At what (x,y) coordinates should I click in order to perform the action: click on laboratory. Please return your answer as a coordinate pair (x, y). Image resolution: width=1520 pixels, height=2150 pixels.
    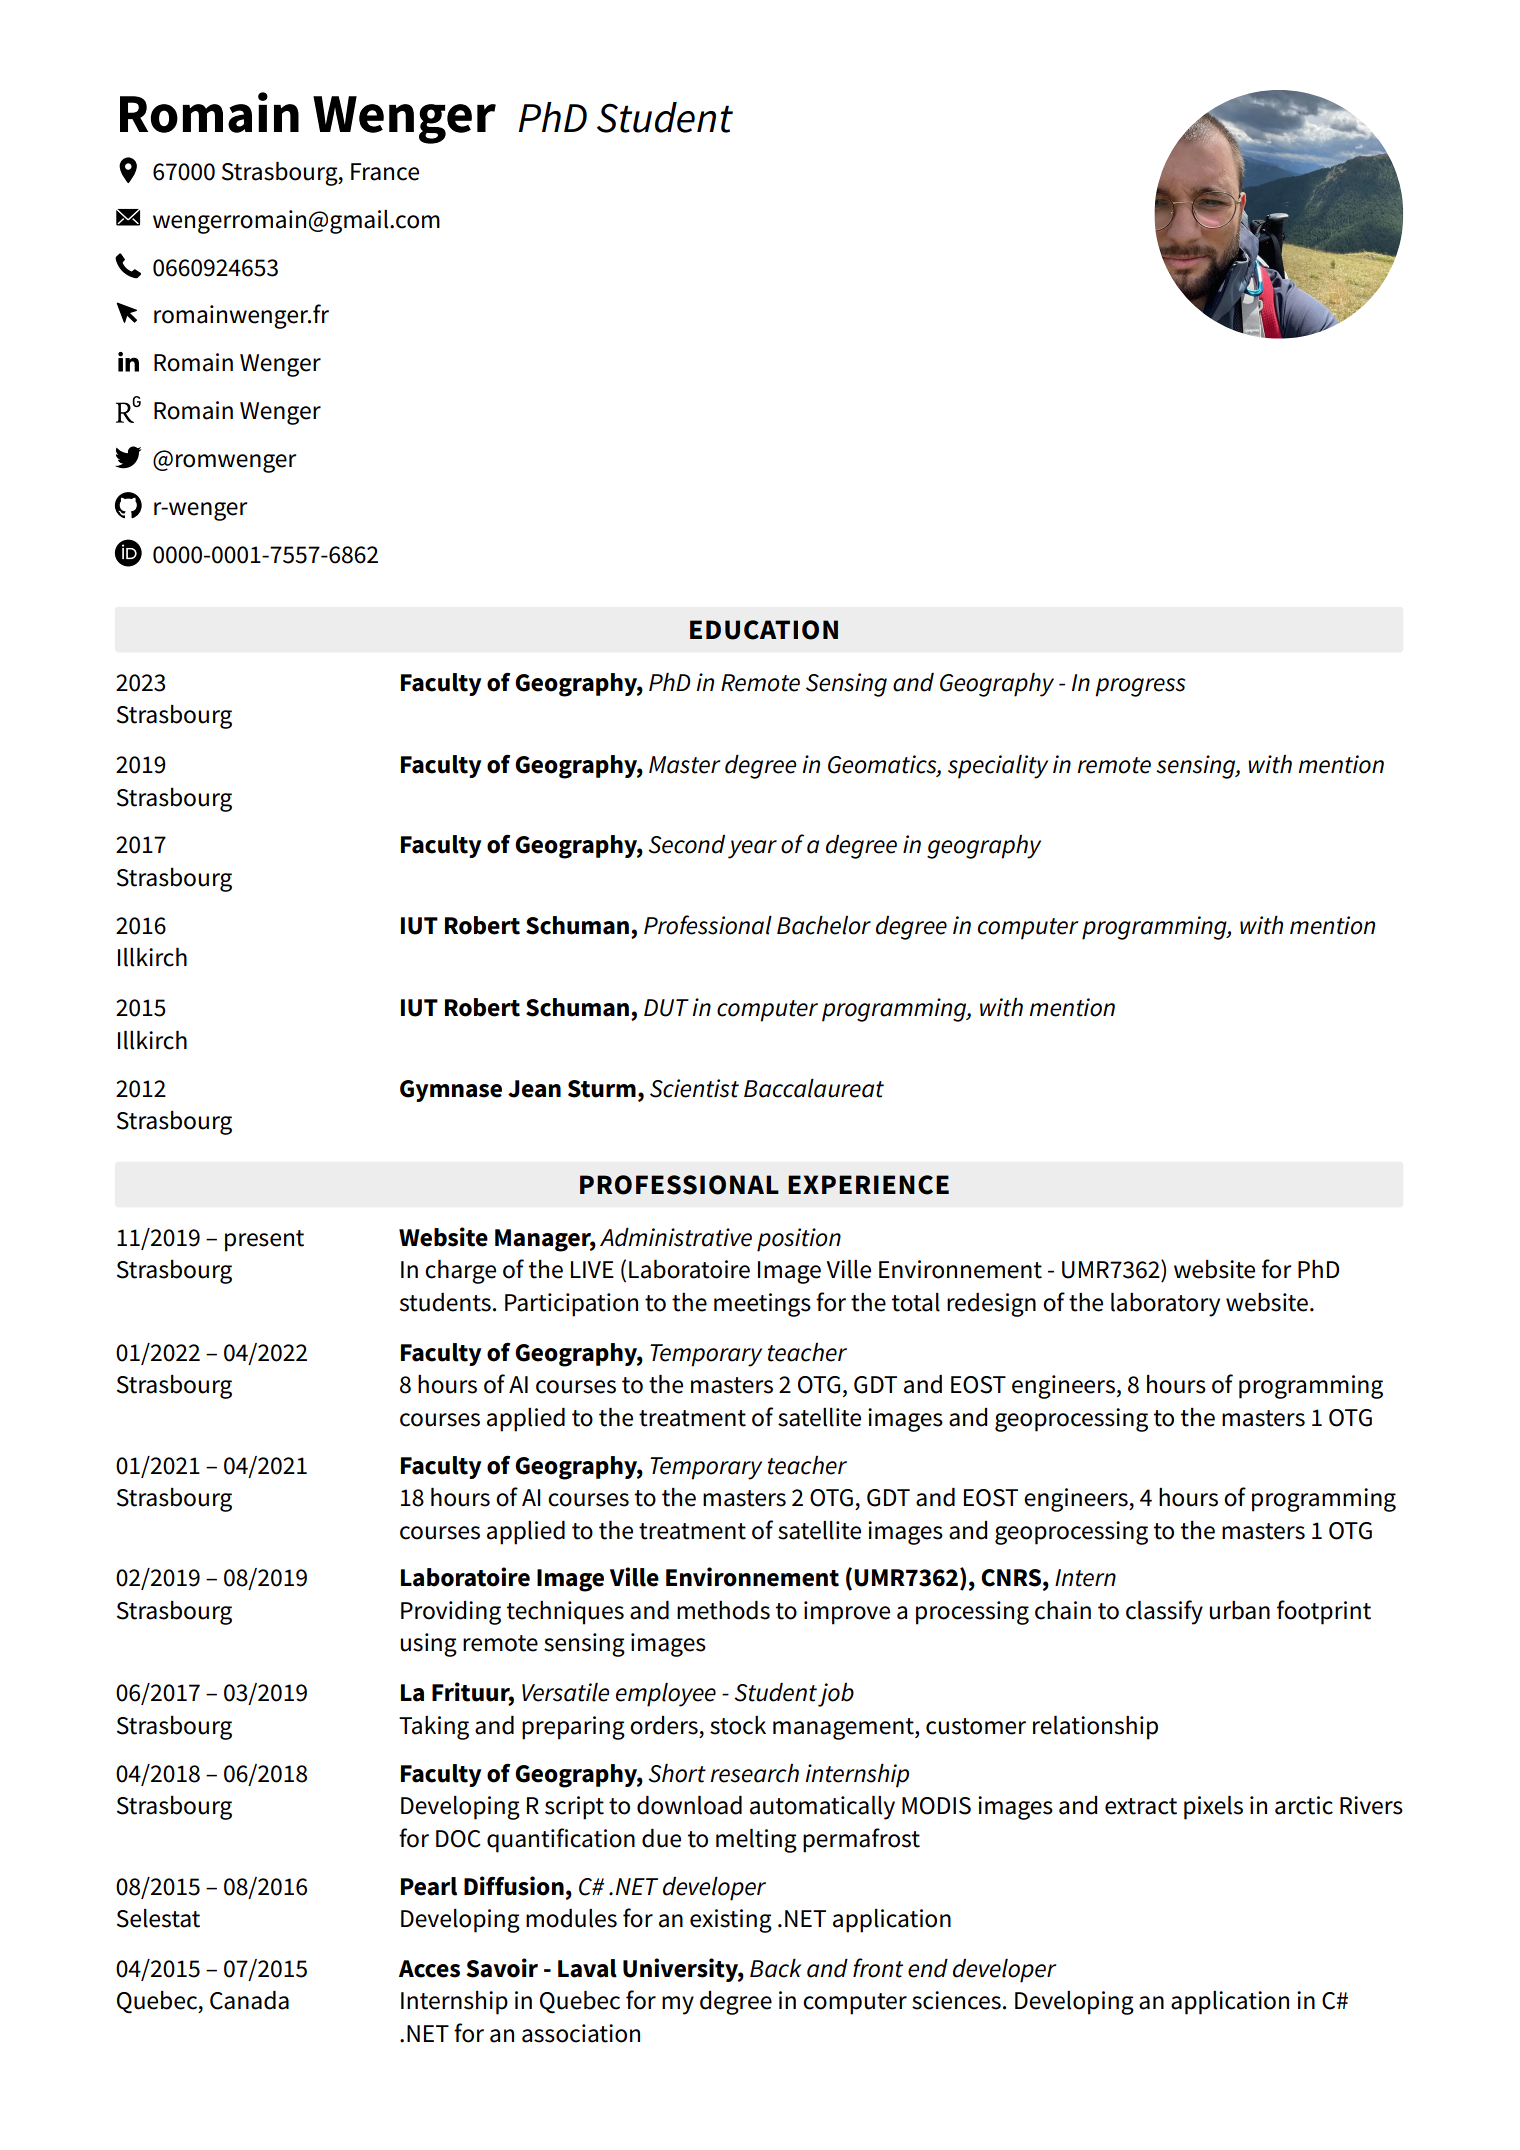
    Looking at the image, I should click on (1165, 1305).
